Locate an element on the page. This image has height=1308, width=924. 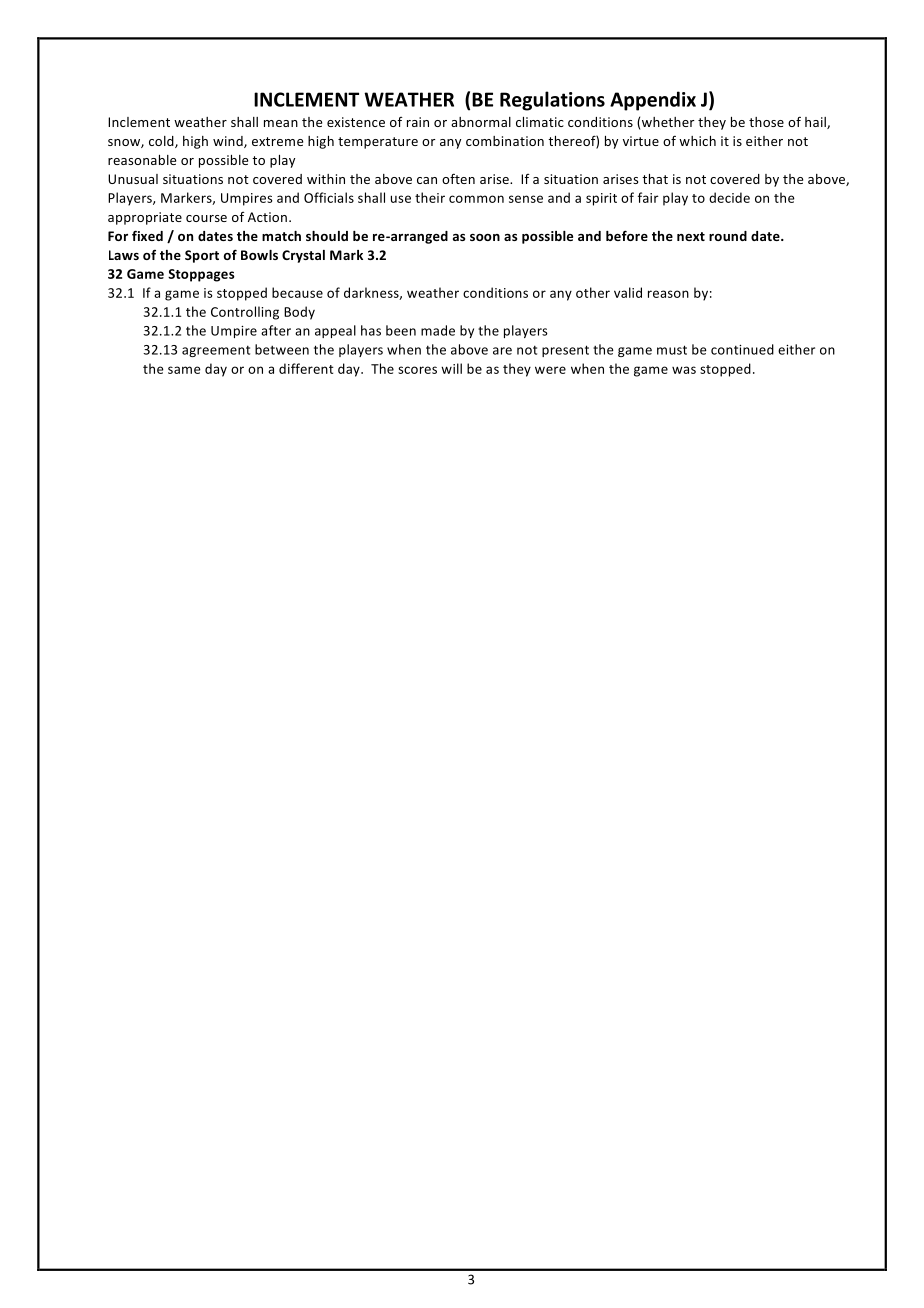
mean is located at coordinates (281, 123).
